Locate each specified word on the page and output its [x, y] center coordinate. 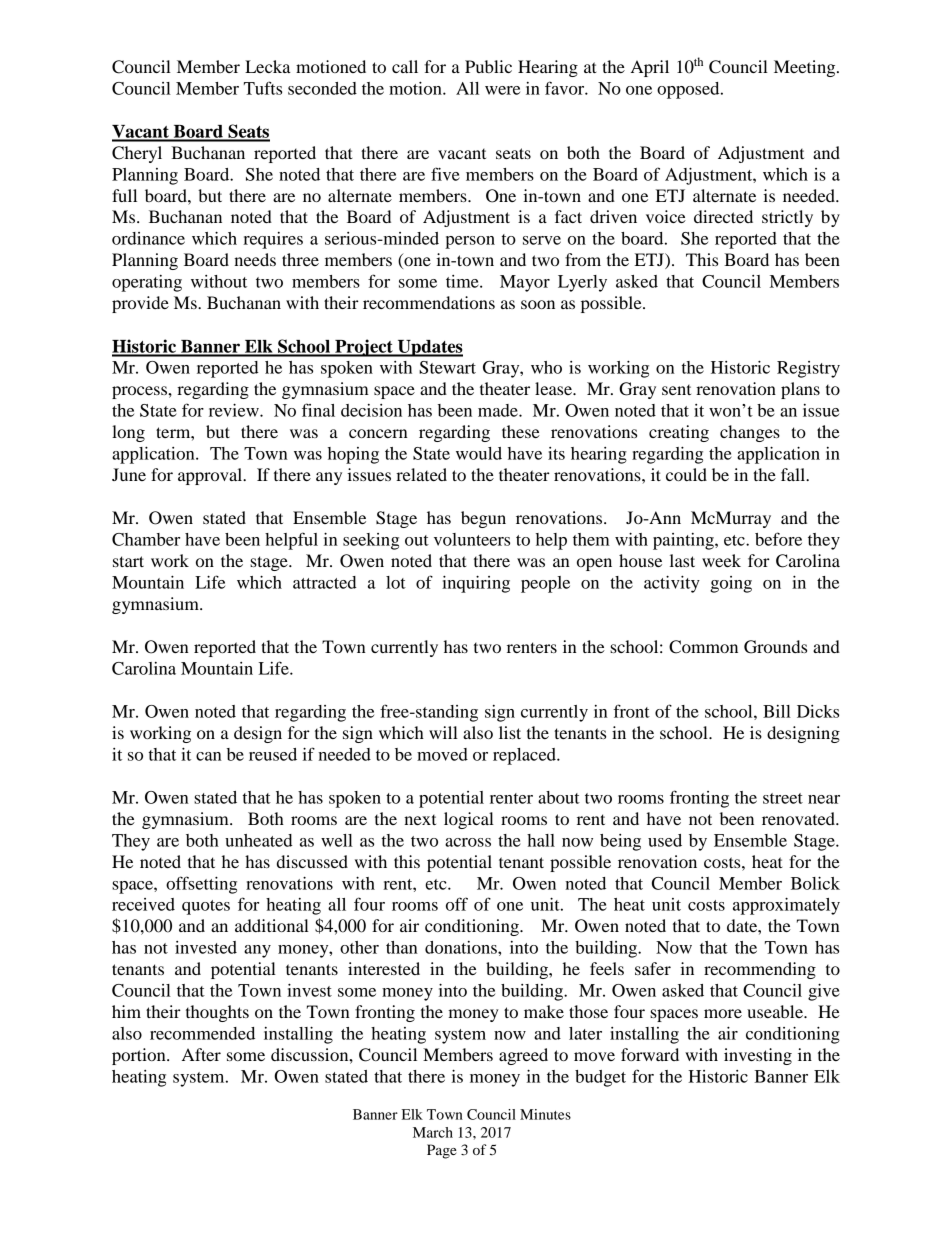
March [433, 1132]
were [502, 90]
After [201, 1054]
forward [650, 1054]
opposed [689, 90]
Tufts [263, 88]
